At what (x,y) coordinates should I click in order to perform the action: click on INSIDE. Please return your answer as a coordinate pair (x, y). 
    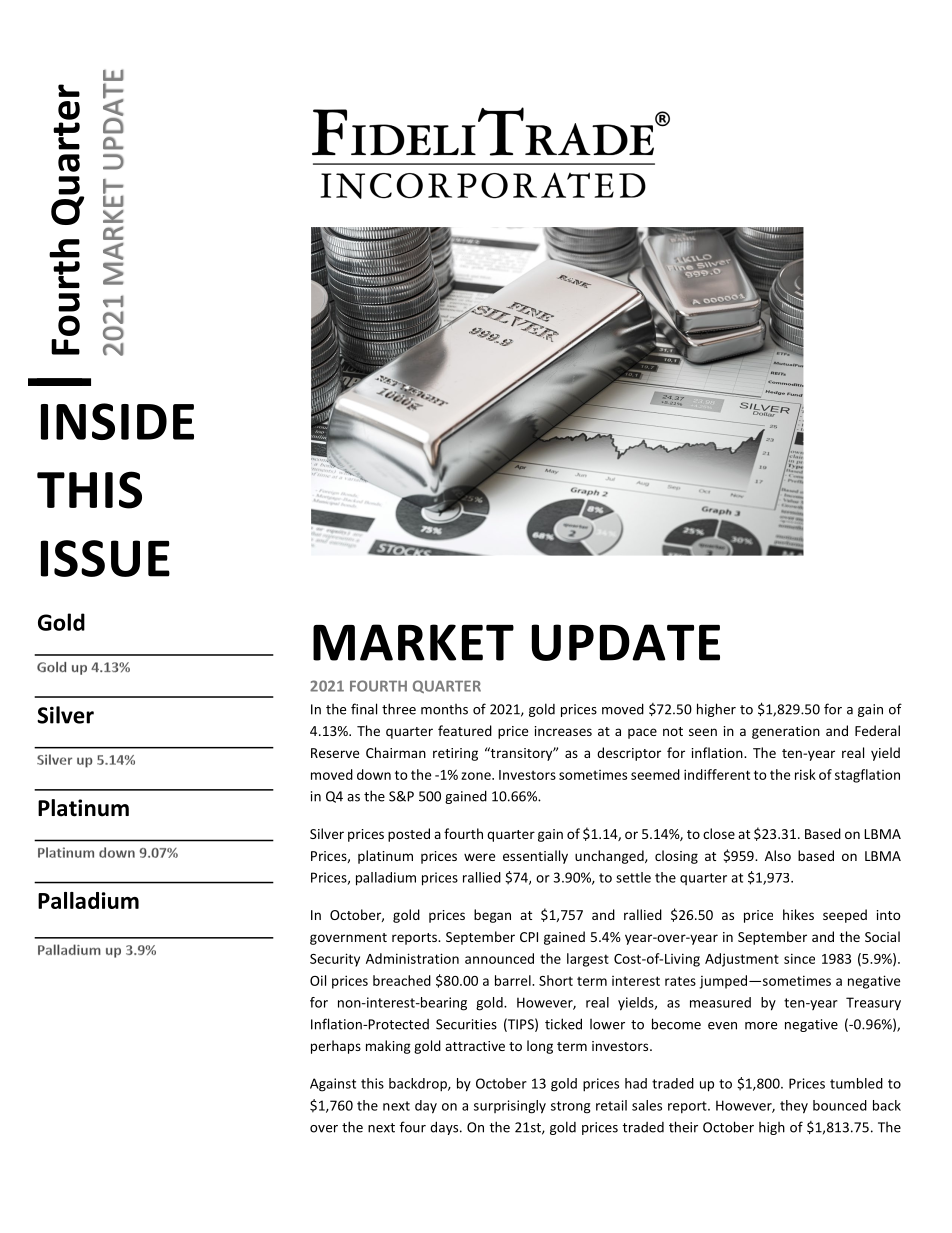
    Looking at the image, I should click on (117, 421).
